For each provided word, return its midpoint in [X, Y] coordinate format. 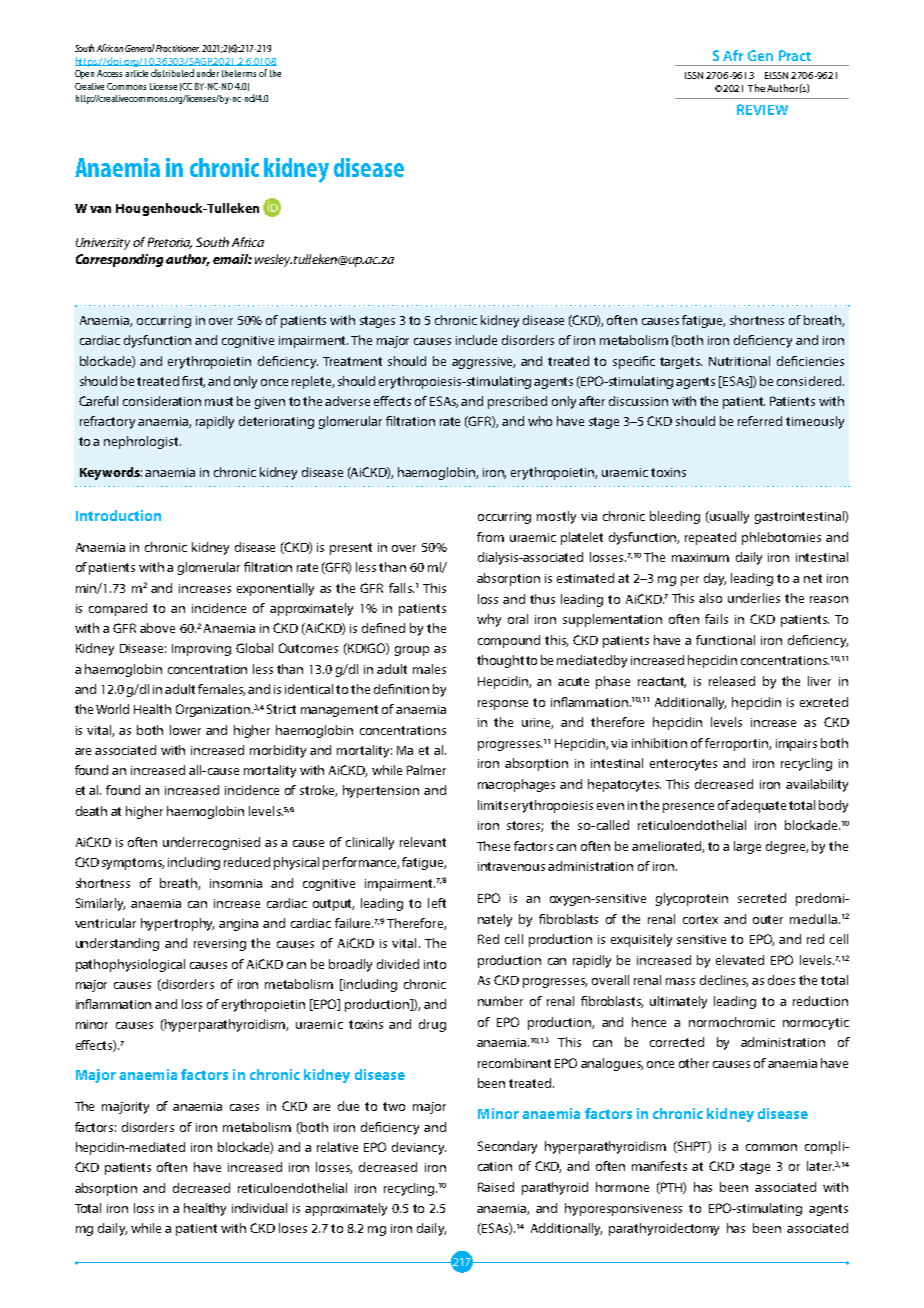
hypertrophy [177, 924]
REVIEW [762, 109]
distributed [172, 73]
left [437, 903]
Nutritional [739, 361]
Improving [201, 650]
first [193, 382]
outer [768, 919]
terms [245, 73]
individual [259, 1208]
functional [725, 640]
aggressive [483, 363]
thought [500, 661]
